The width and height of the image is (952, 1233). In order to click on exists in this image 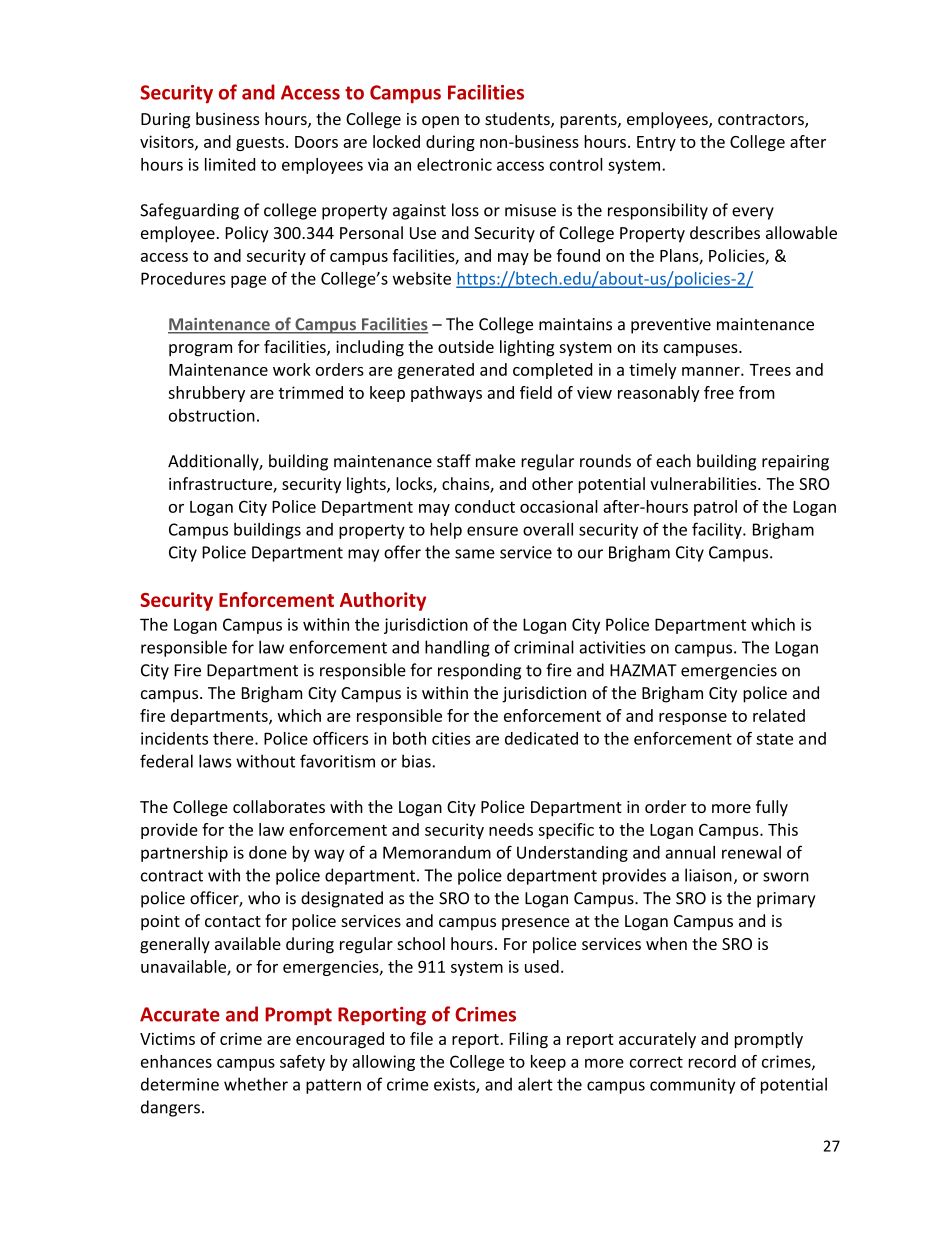, I will do `click(455, 1085)`.
